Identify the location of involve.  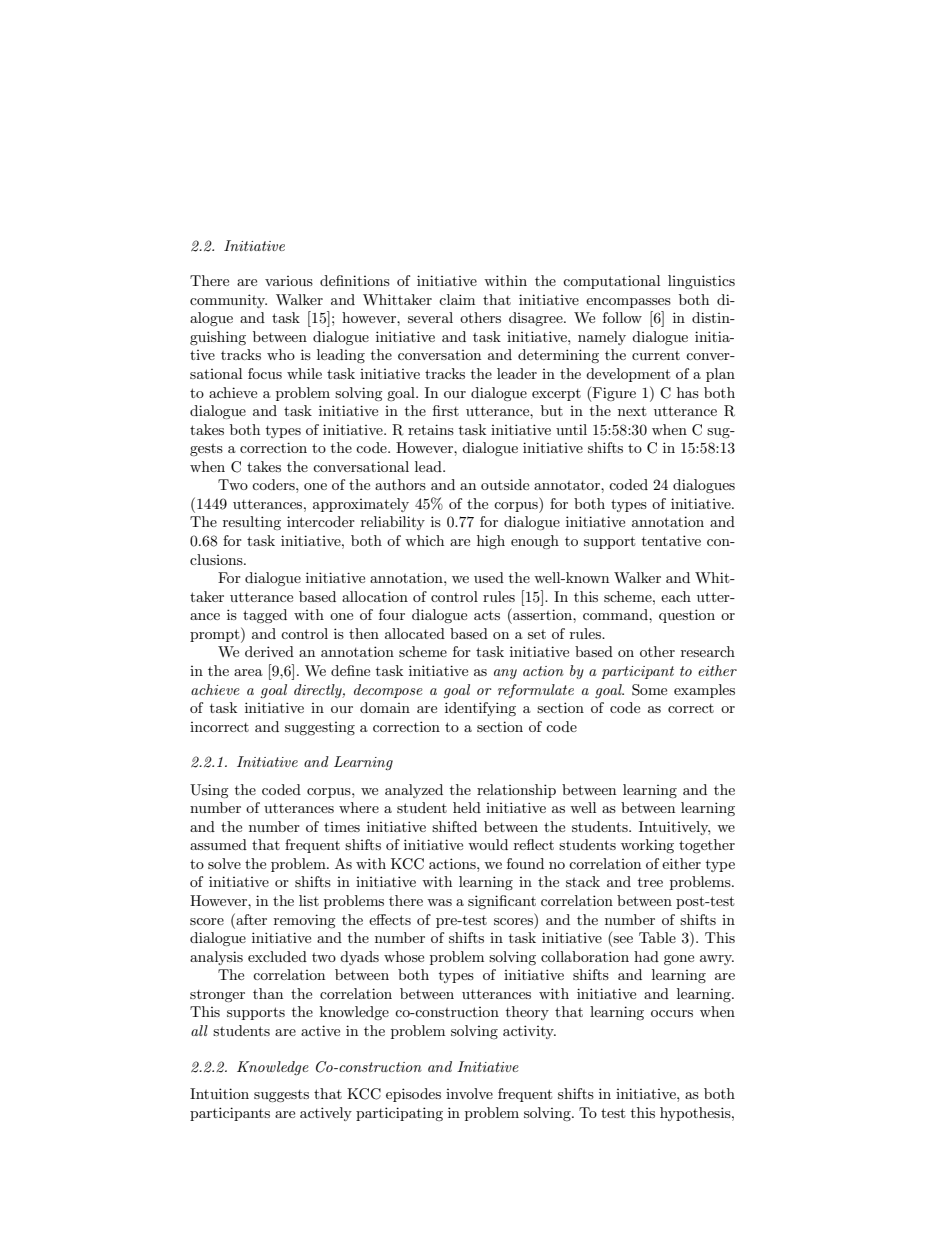
(469, 1093).
